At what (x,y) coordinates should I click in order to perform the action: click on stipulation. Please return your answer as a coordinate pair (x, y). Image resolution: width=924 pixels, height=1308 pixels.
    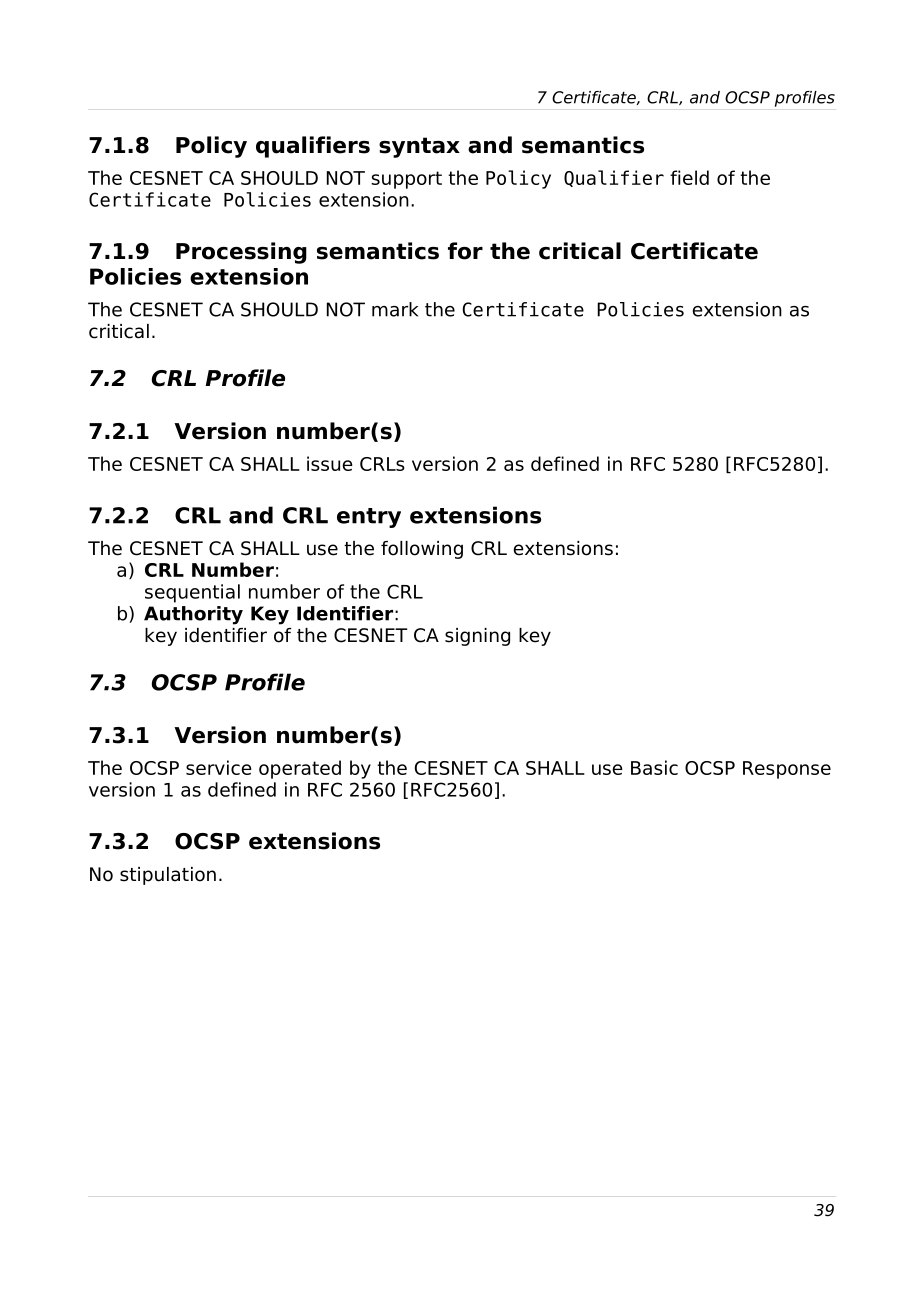
    Looking at the image, I should click on (168, 876).
